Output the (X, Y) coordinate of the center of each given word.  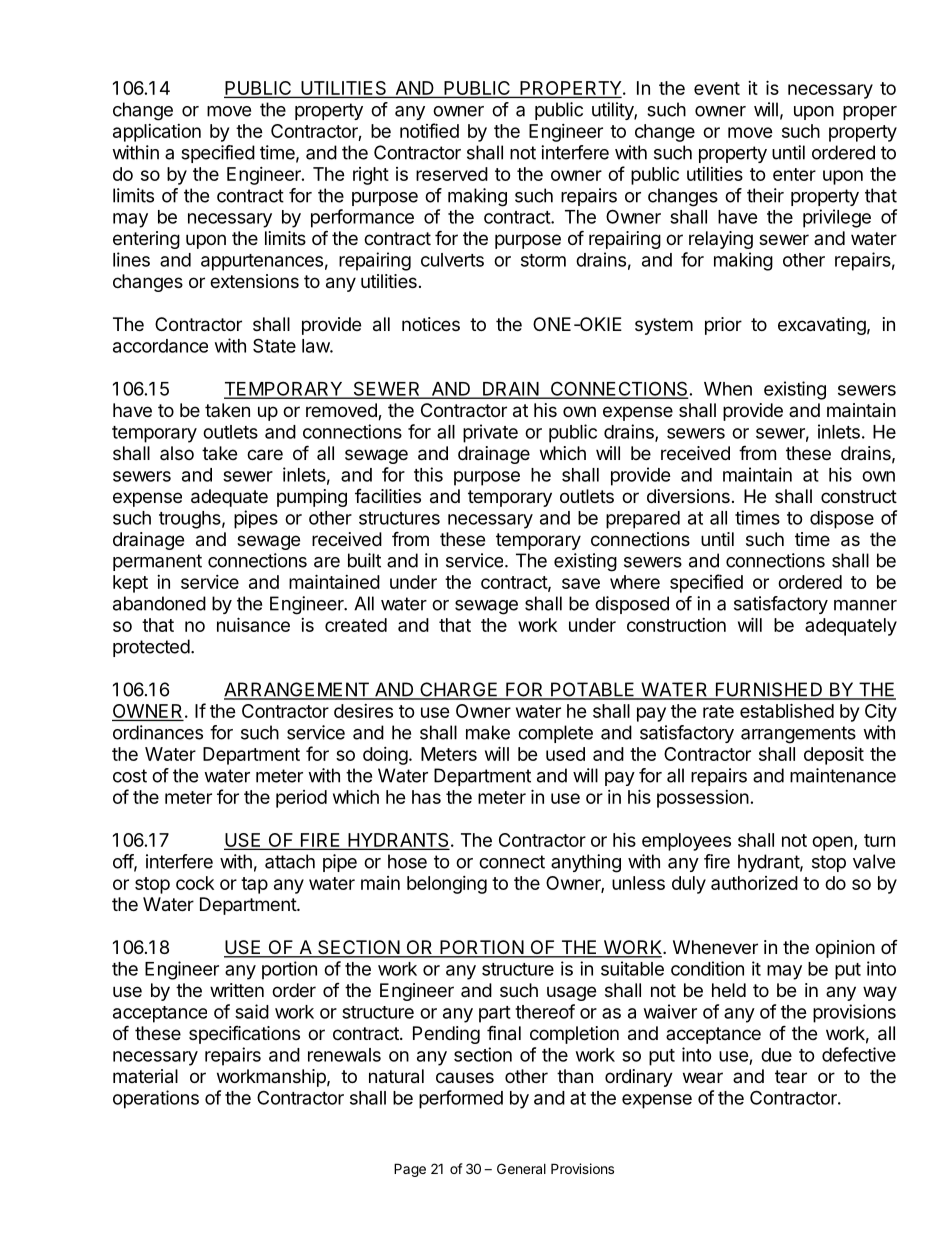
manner (865, 605)
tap (254, 885)
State (274, 345)
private (490, 433)
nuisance (253, 624)
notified (429, 130)
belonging (447, 885)
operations (156, 1099)
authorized (754, 883)
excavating (822, 326)
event (717, 88)
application (157, 133)
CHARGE (459, 690)
